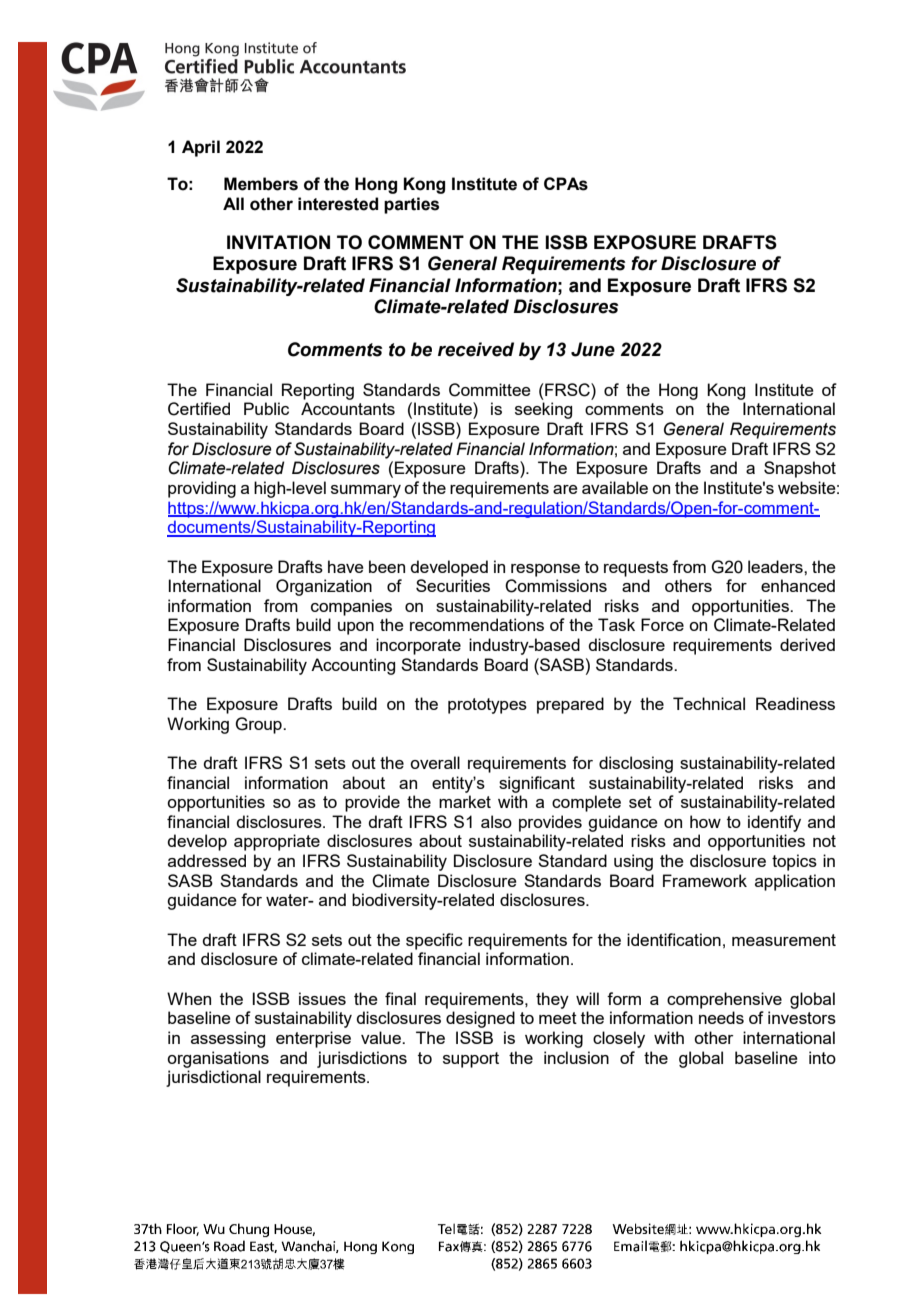 This screenshot has height=1307, width=924. I want to click on Members, so click(261, 184).
